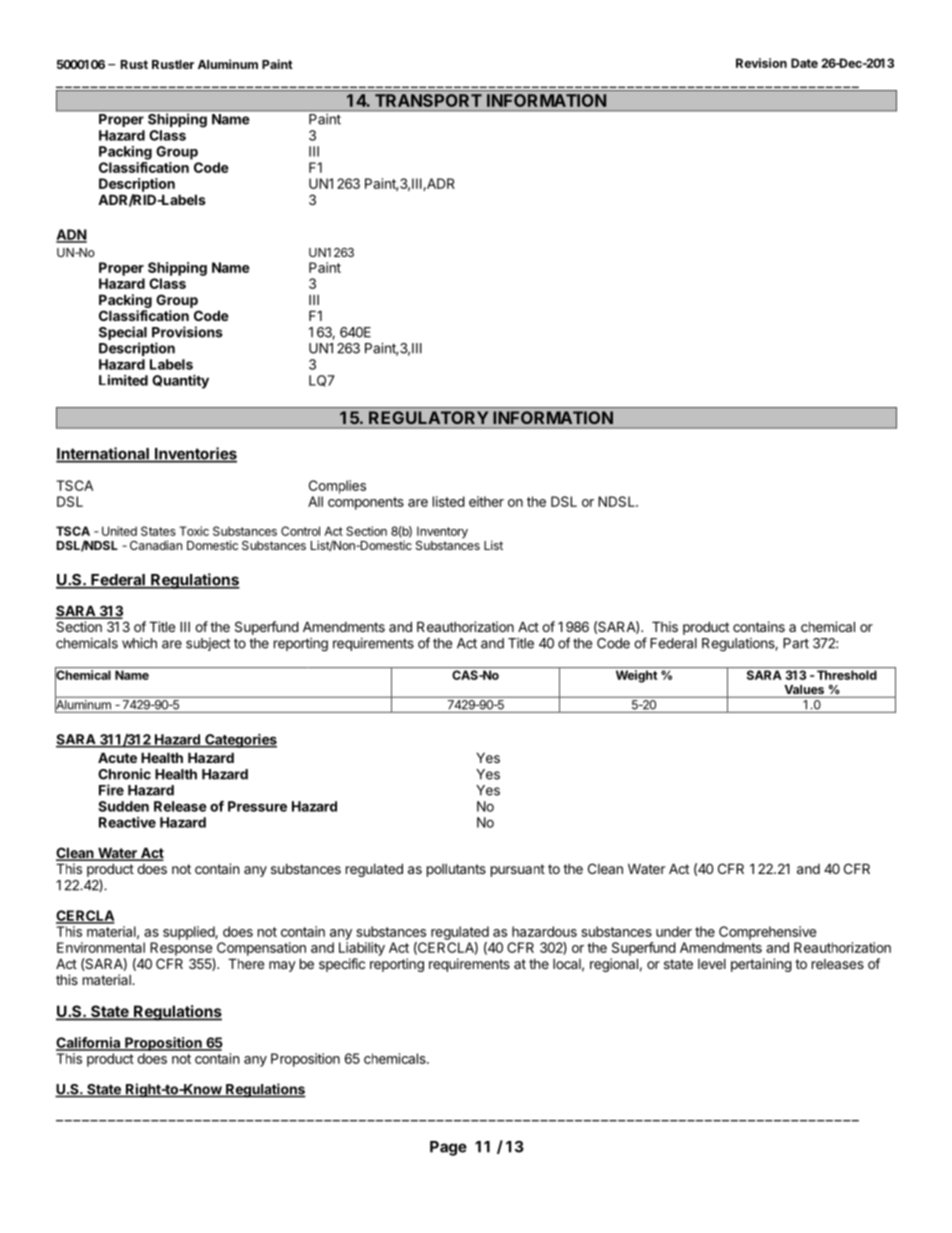 The image size is (952, 1233). I want to click on ADN, so click(71, 235).
